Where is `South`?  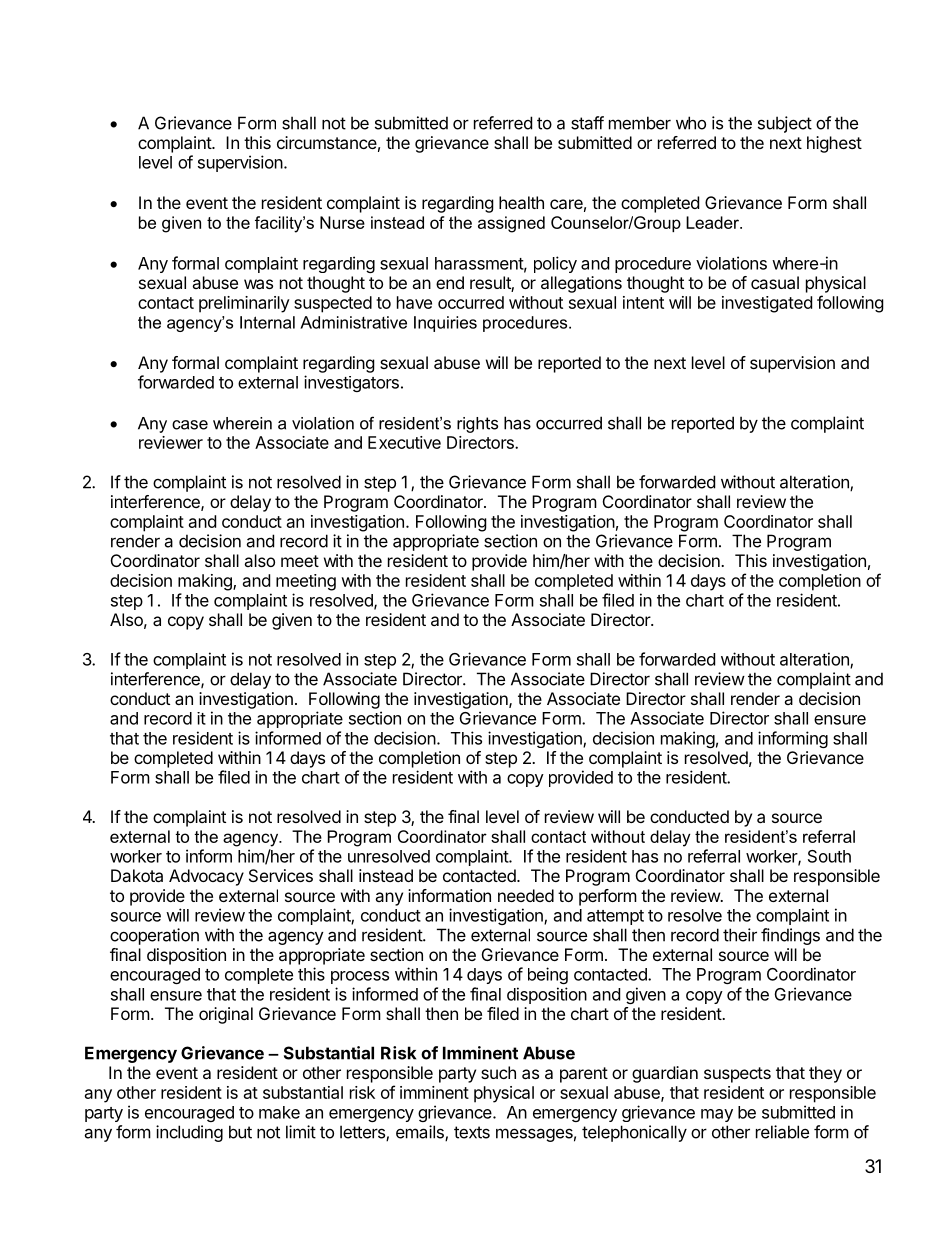
South is located at coordinates (829, 856).
